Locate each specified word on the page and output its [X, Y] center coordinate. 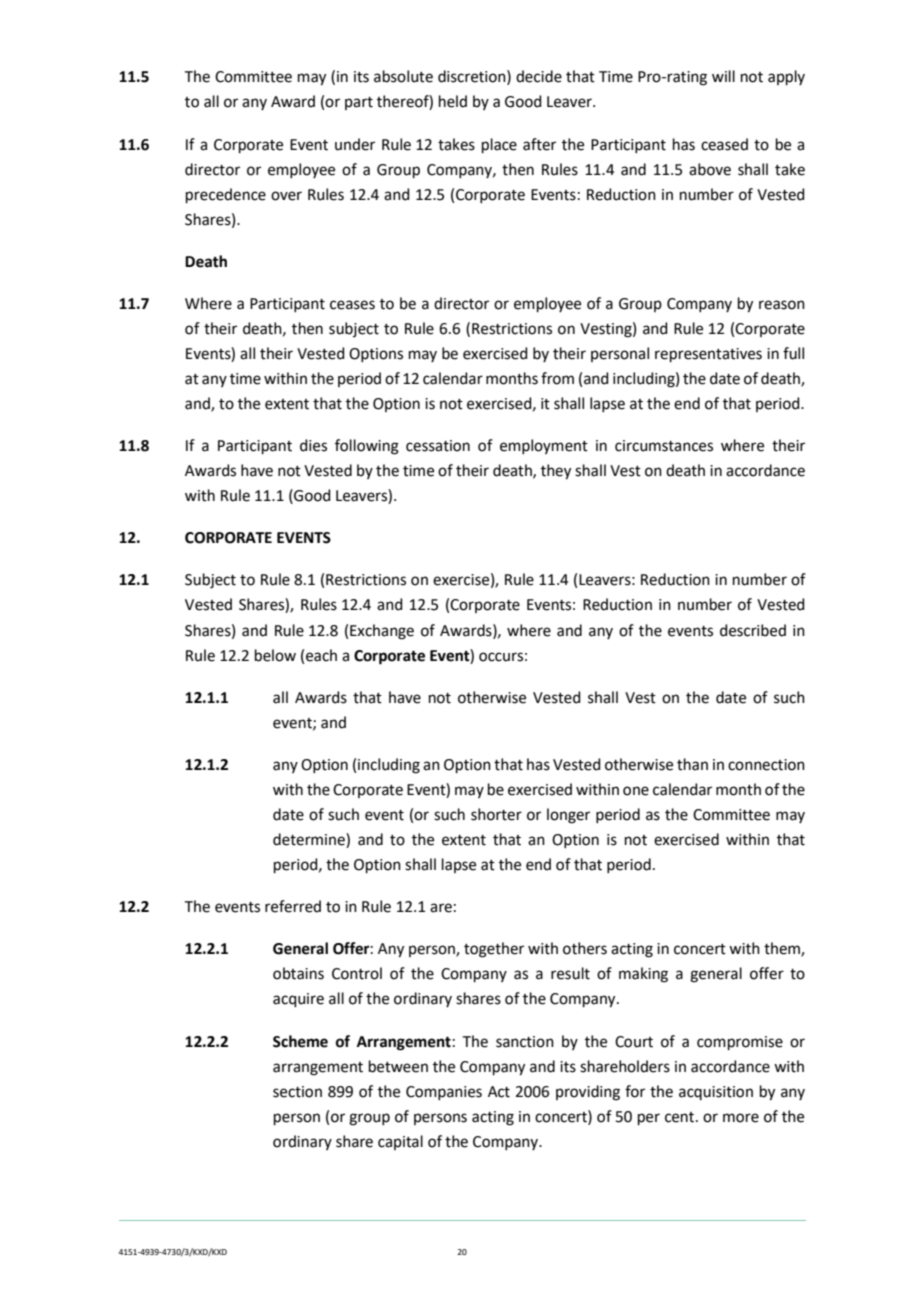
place [499, 145]
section [297, 1092]
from [557, 378]
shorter [496, 814]
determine [310, 840]
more [741, 1118]
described [753, 630]
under [355, 144]
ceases [352, 305]
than [692, 764]
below [275, 655]
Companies [444, 1093]
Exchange [382, 632]
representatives [708, 355]
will [723, 76]
